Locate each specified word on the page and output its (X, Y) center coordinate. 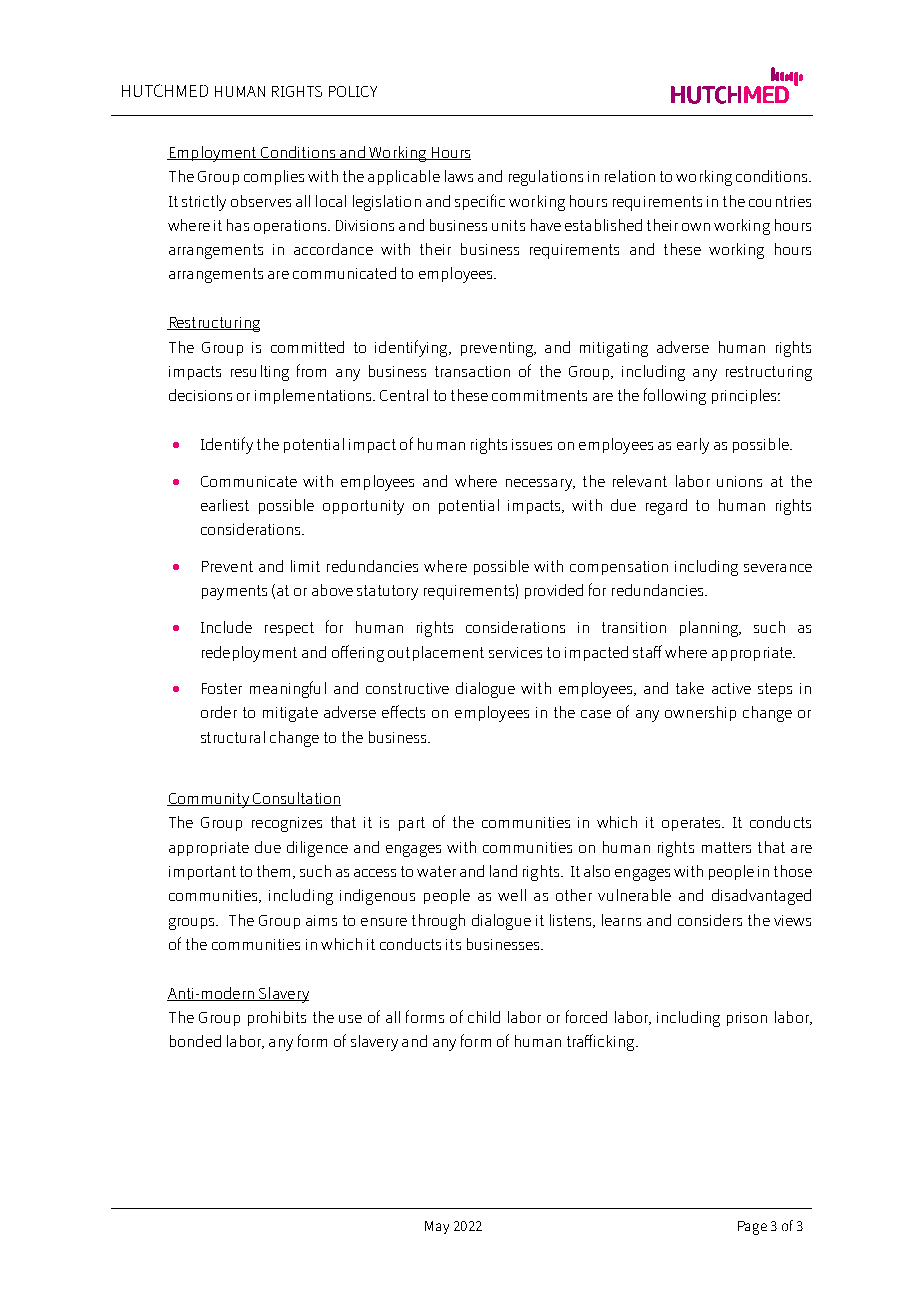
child (484, 1017)
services (515, 652)
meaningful (288, 689)
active (731, 688)
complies (274, 177)
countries (780, 201)
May (437, 1227)
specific (480, 202)
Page (752, 1228)
